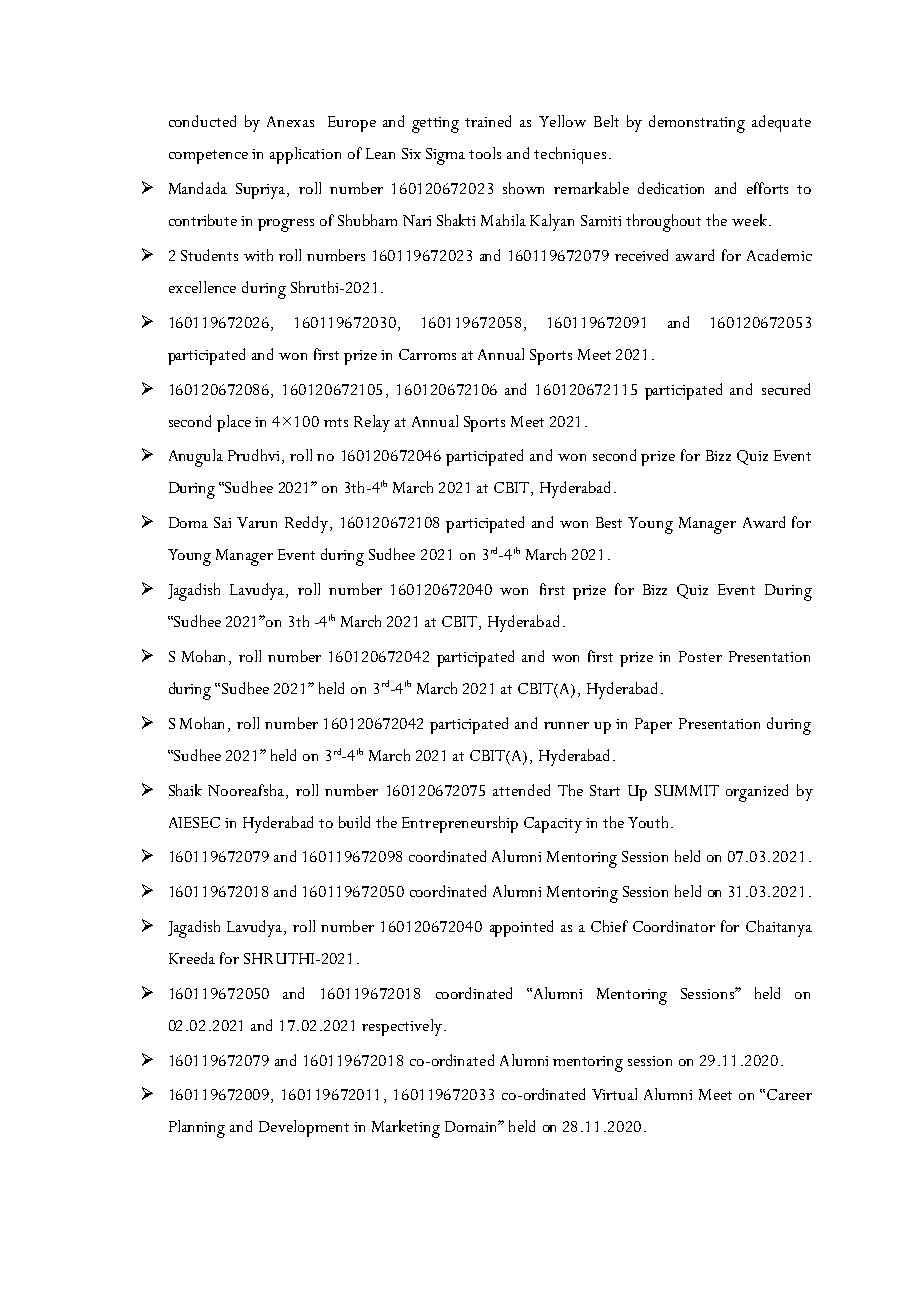 The width and height of the screenshot is (924, 1308). I want to click on place, so click(234, 423).
